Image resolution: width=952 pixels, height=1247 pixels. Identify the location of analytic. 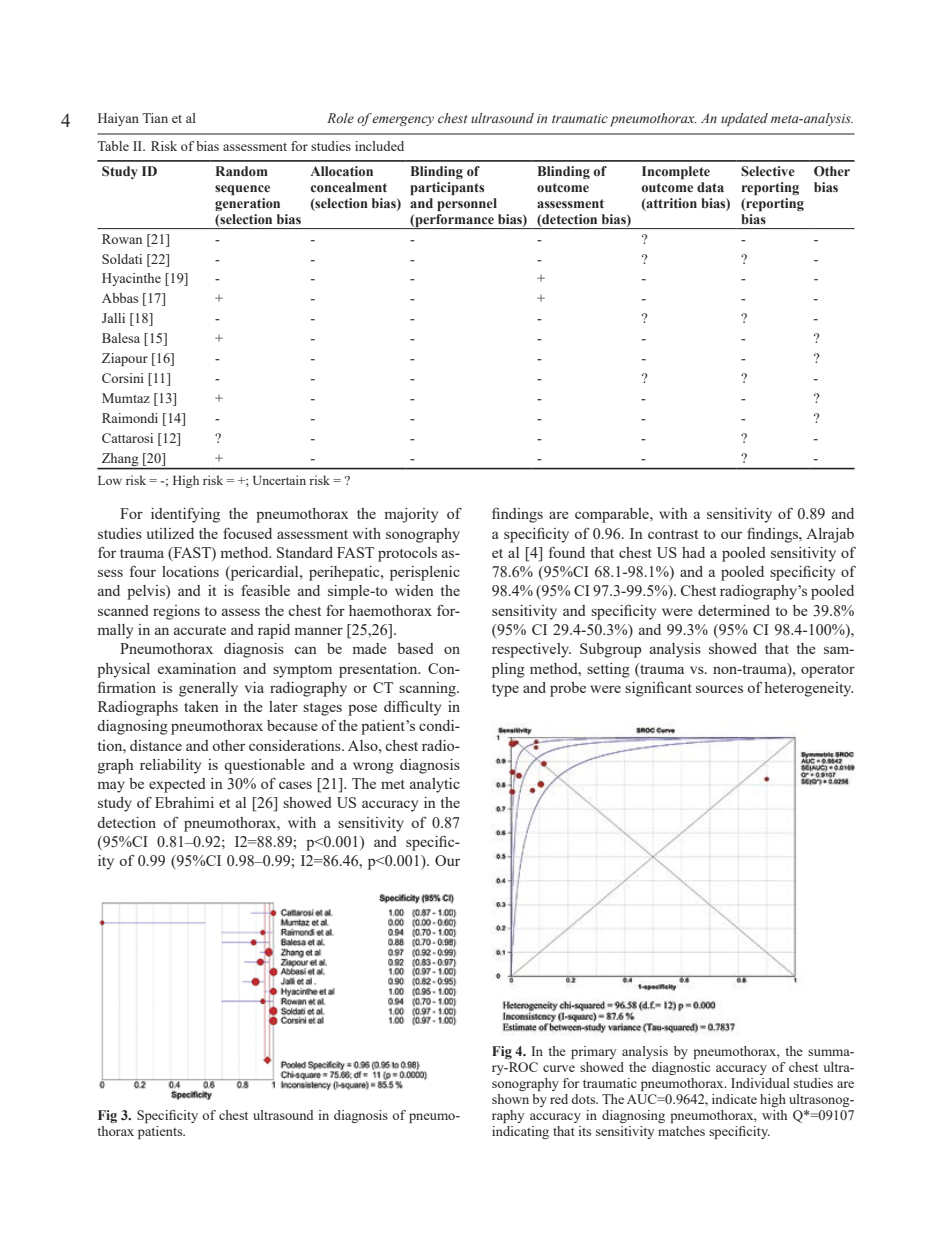
(435, 785).
